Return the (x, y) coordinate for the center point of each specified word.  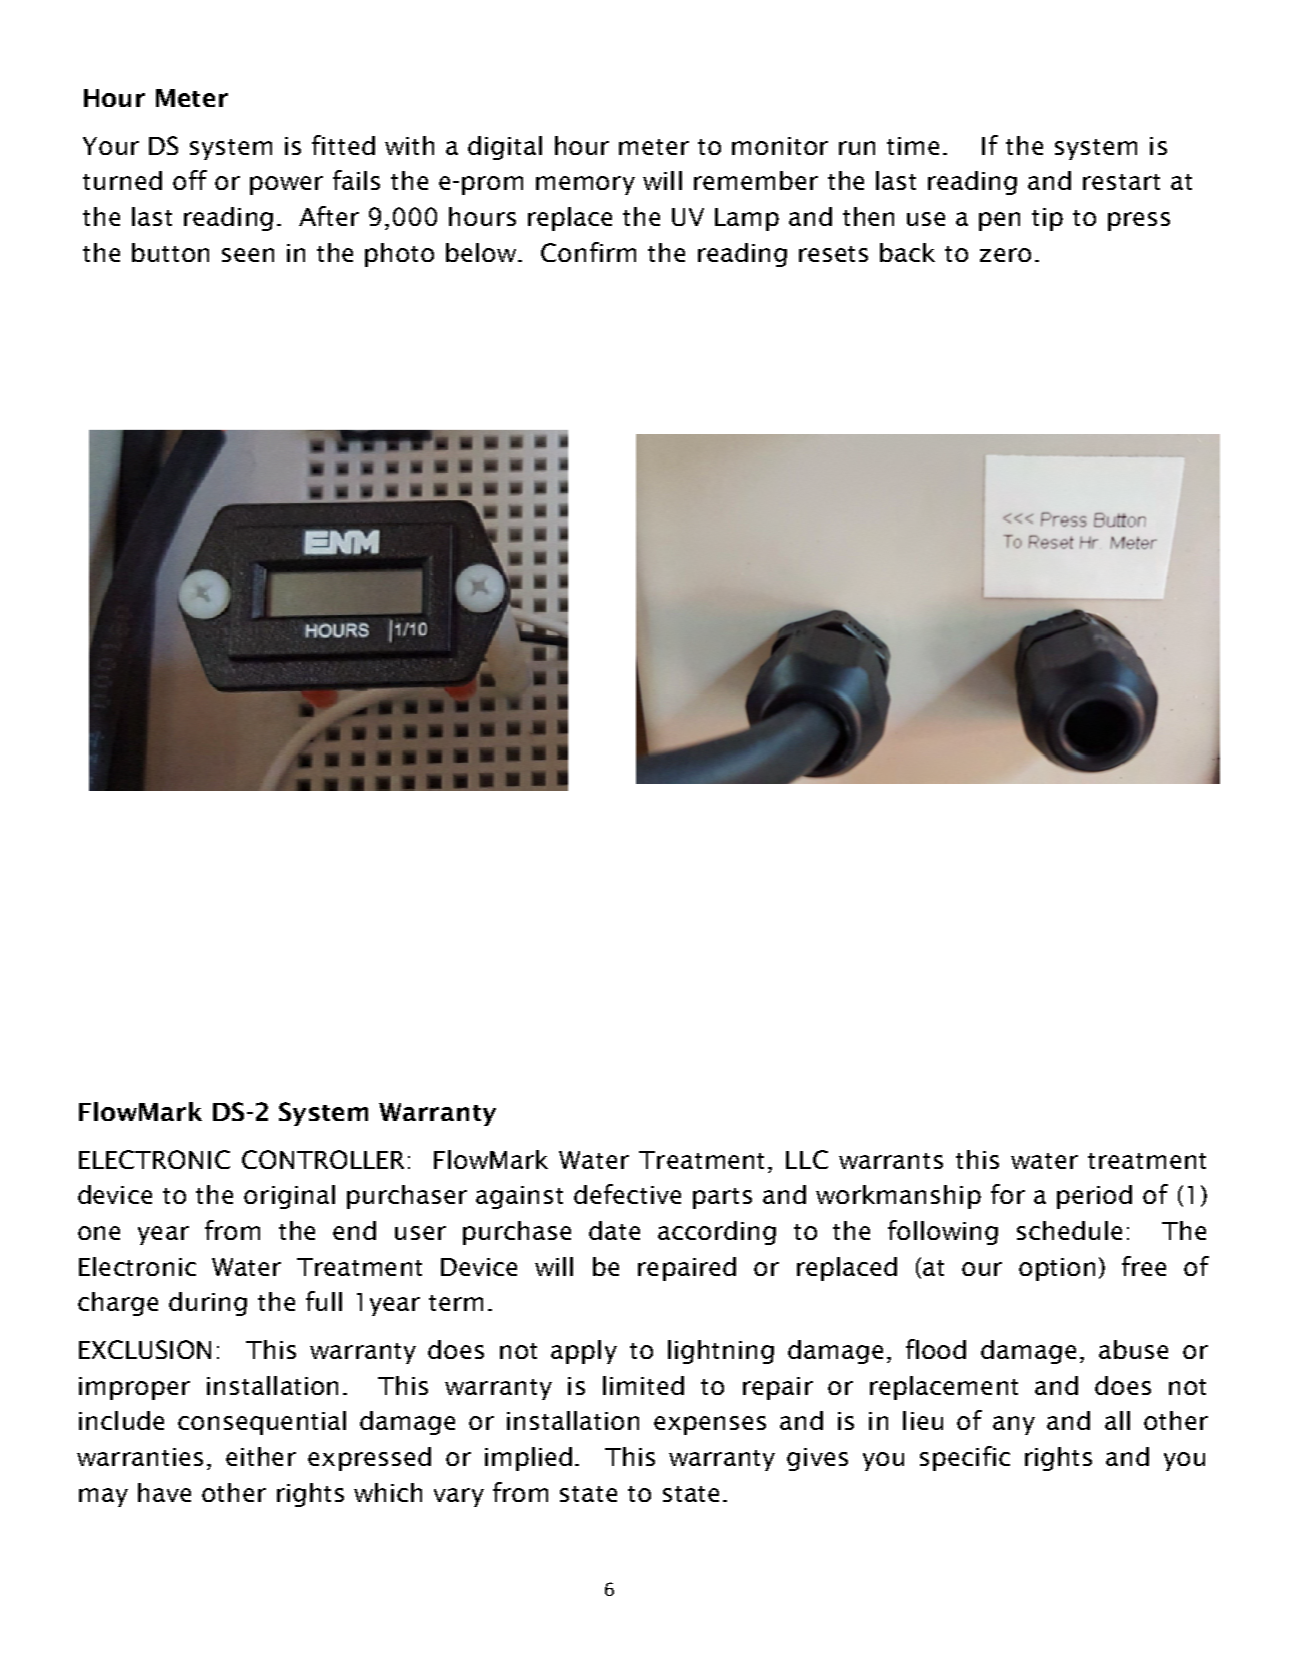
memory (585, 185)
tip (1047, 219)
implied (528, 1459)
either (261, 1456)
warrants (891, 1161)
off (190, 180)
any (1014, 1425)
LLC (807, 1159)
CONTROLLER (323, 1159)
